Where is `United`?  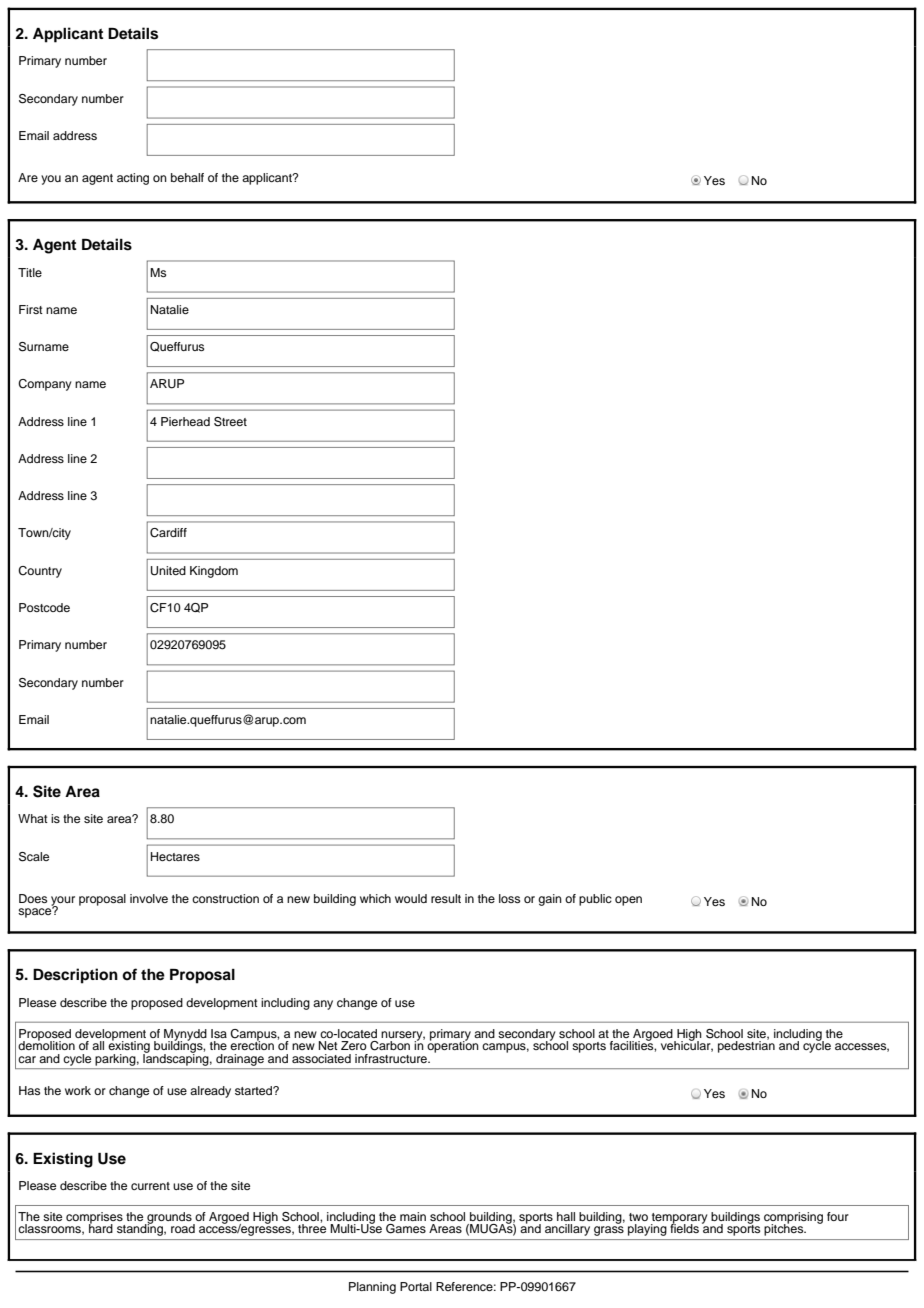 United is located at coordinates (168, 571).
